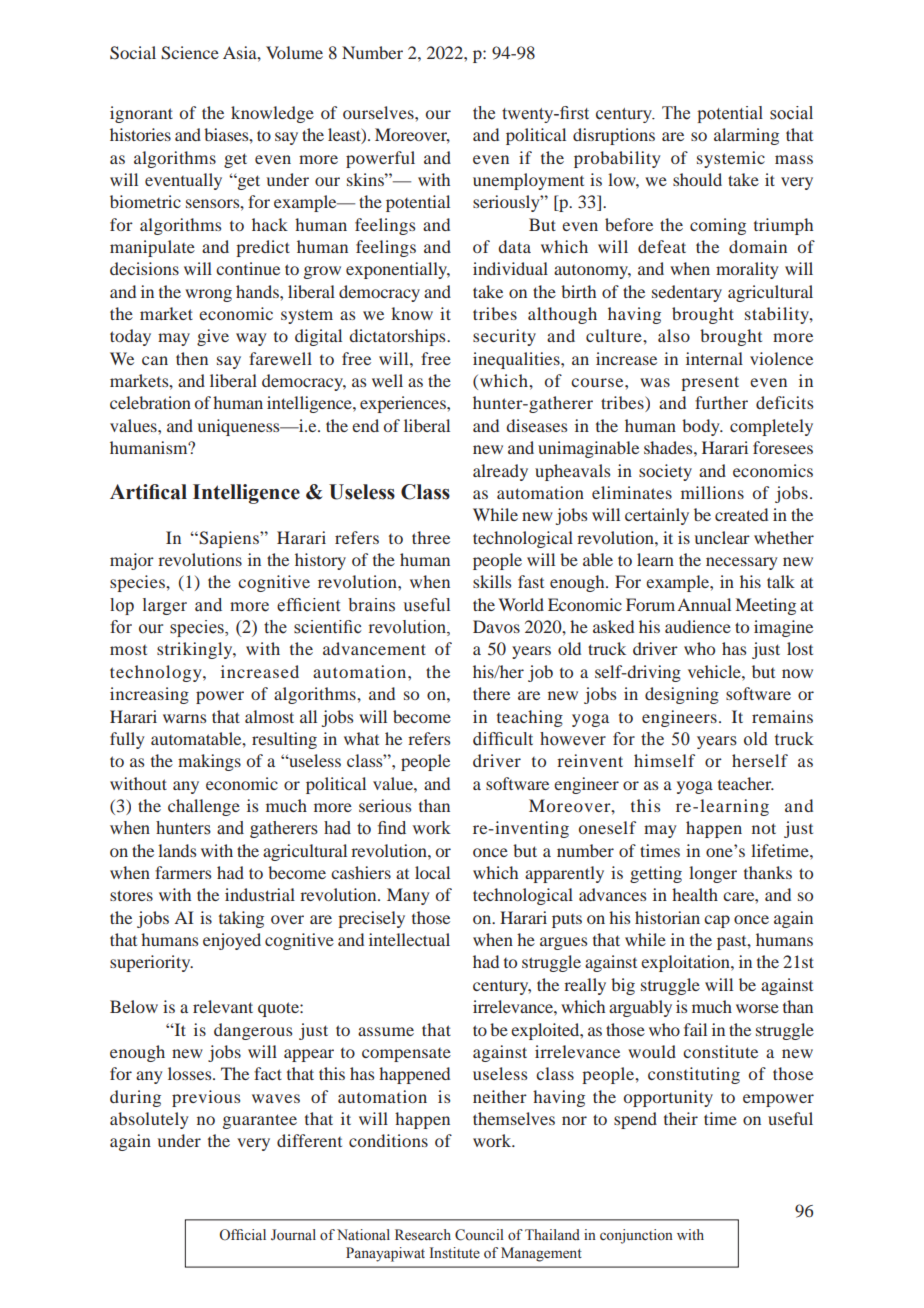 Image resolution: width=924 pixels, height=1308 pixels. I want to click on neither, so click(500, 1096).
